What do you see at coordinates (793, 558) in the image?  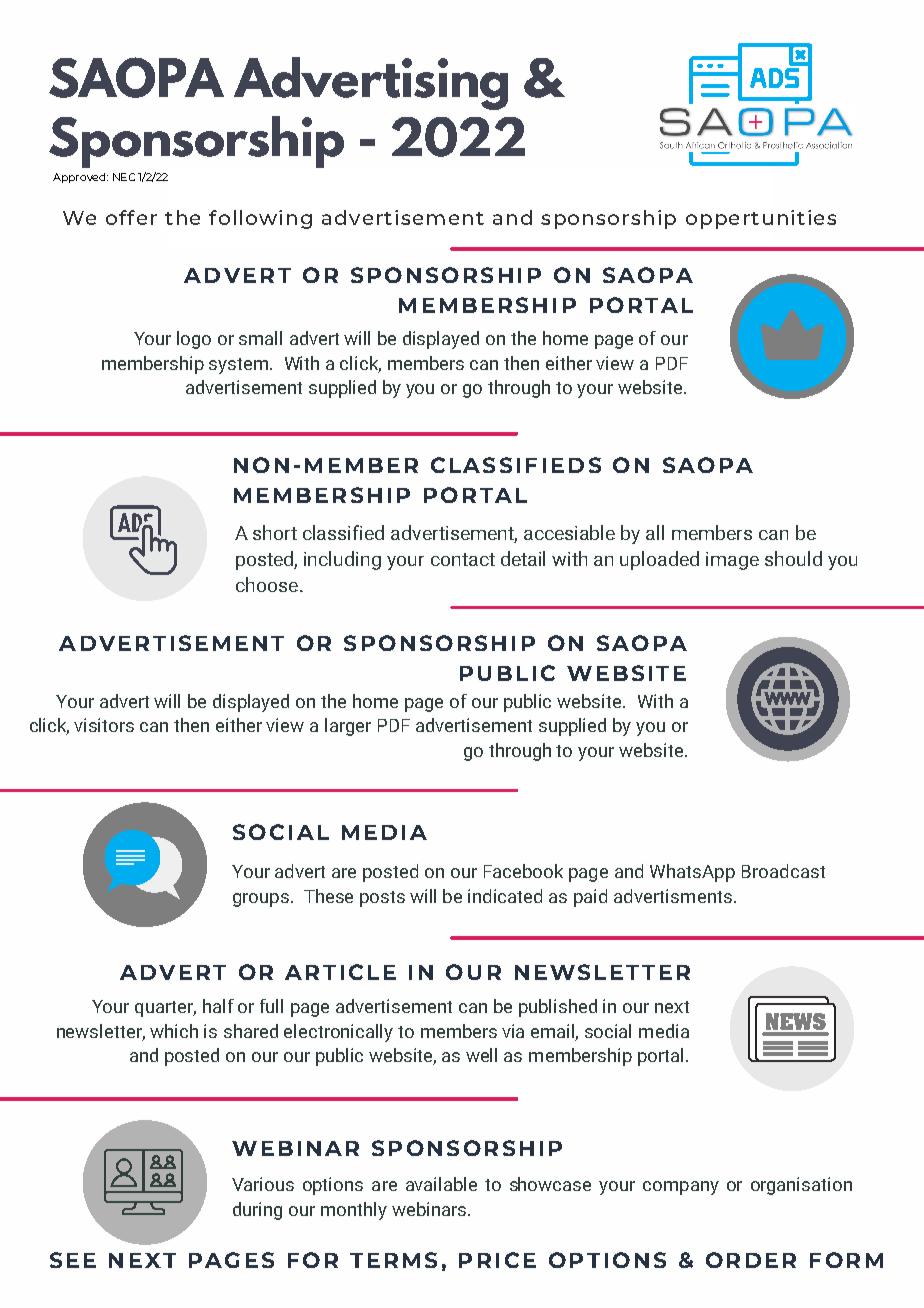 I see `should` at bounding box center [793, 558].
